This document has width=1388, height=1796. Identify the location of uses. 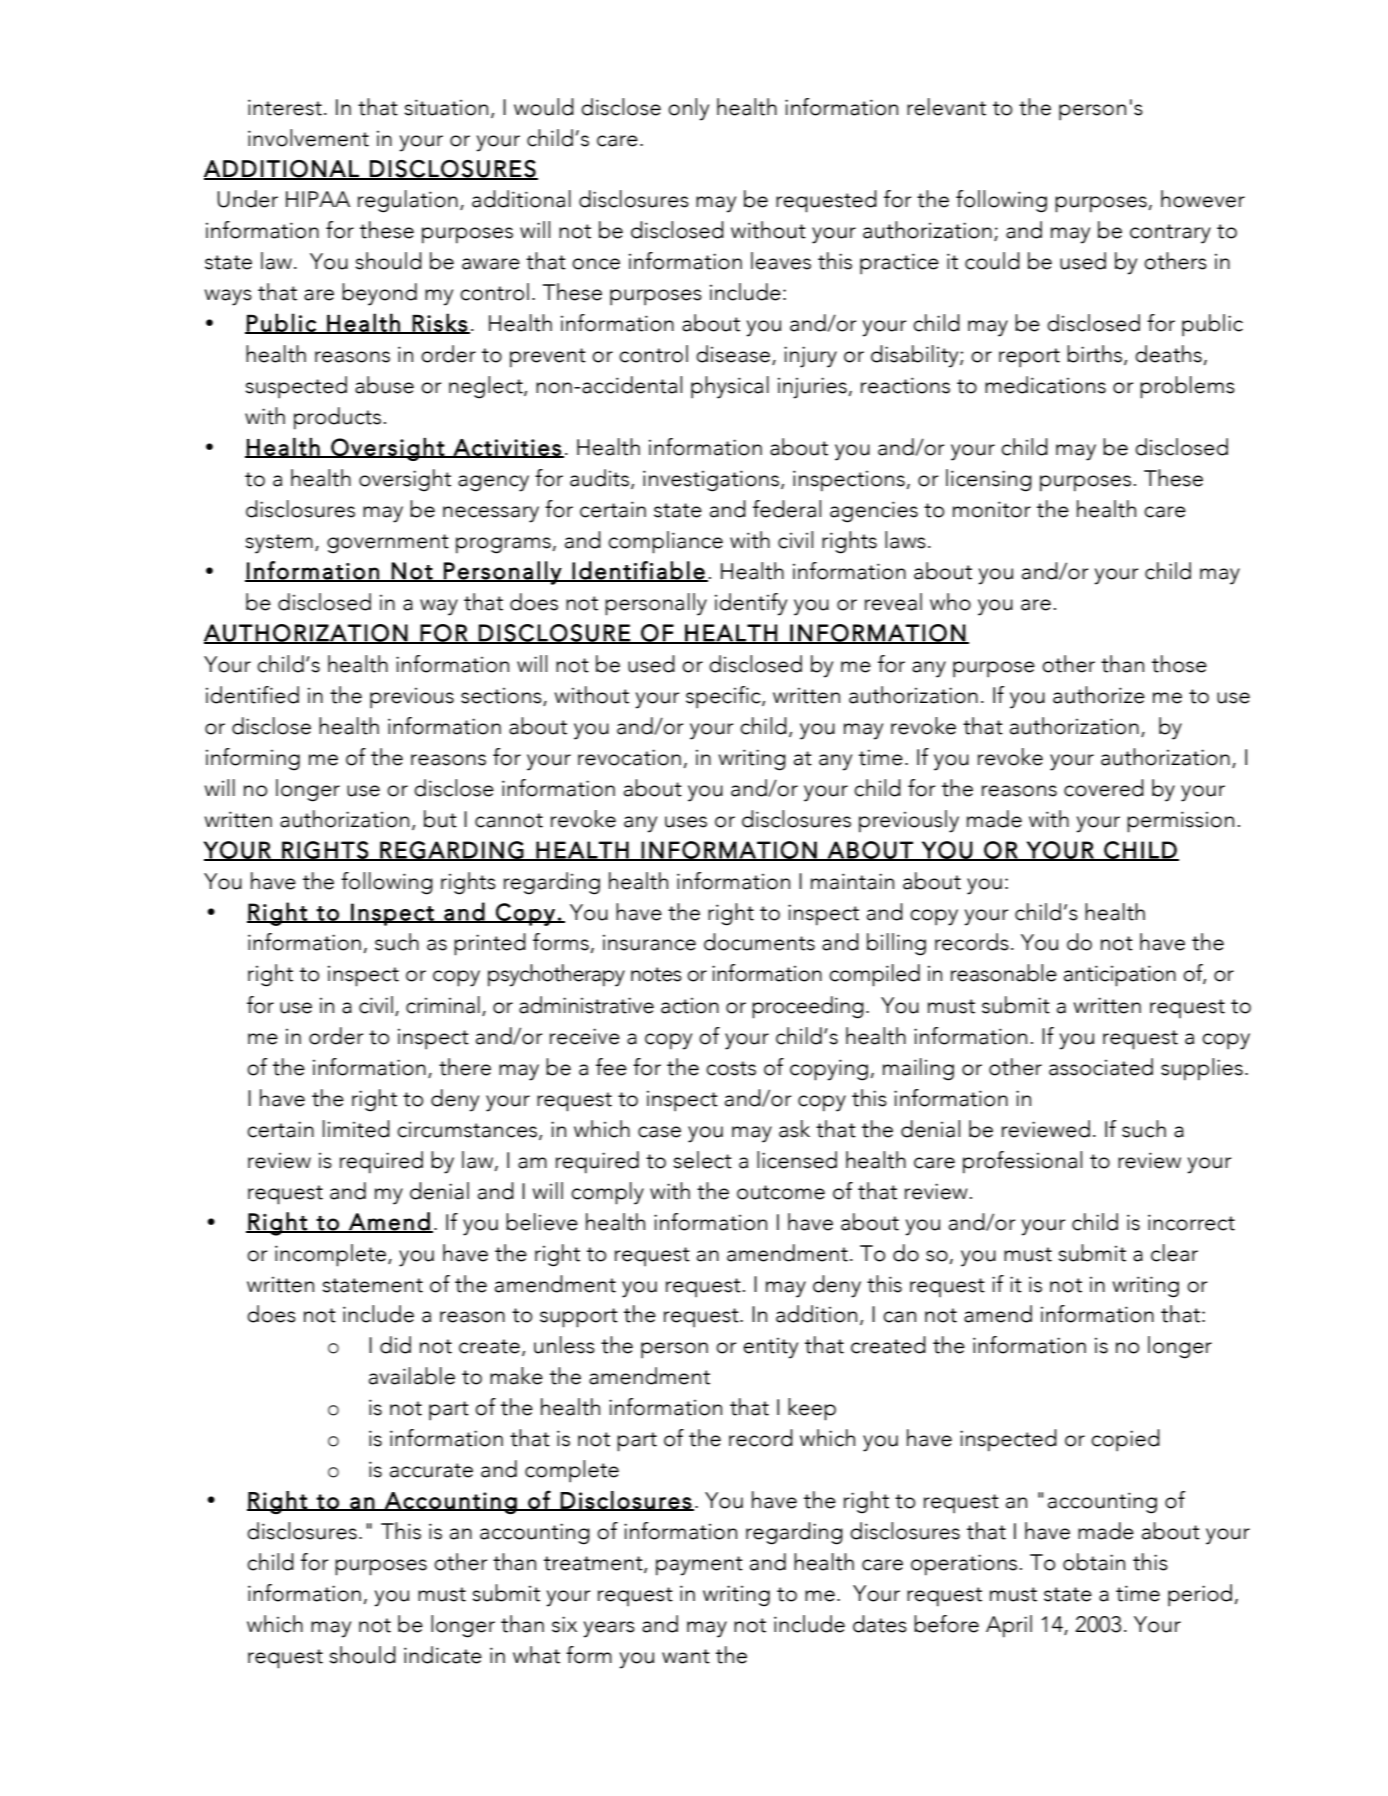
(686, 822).
